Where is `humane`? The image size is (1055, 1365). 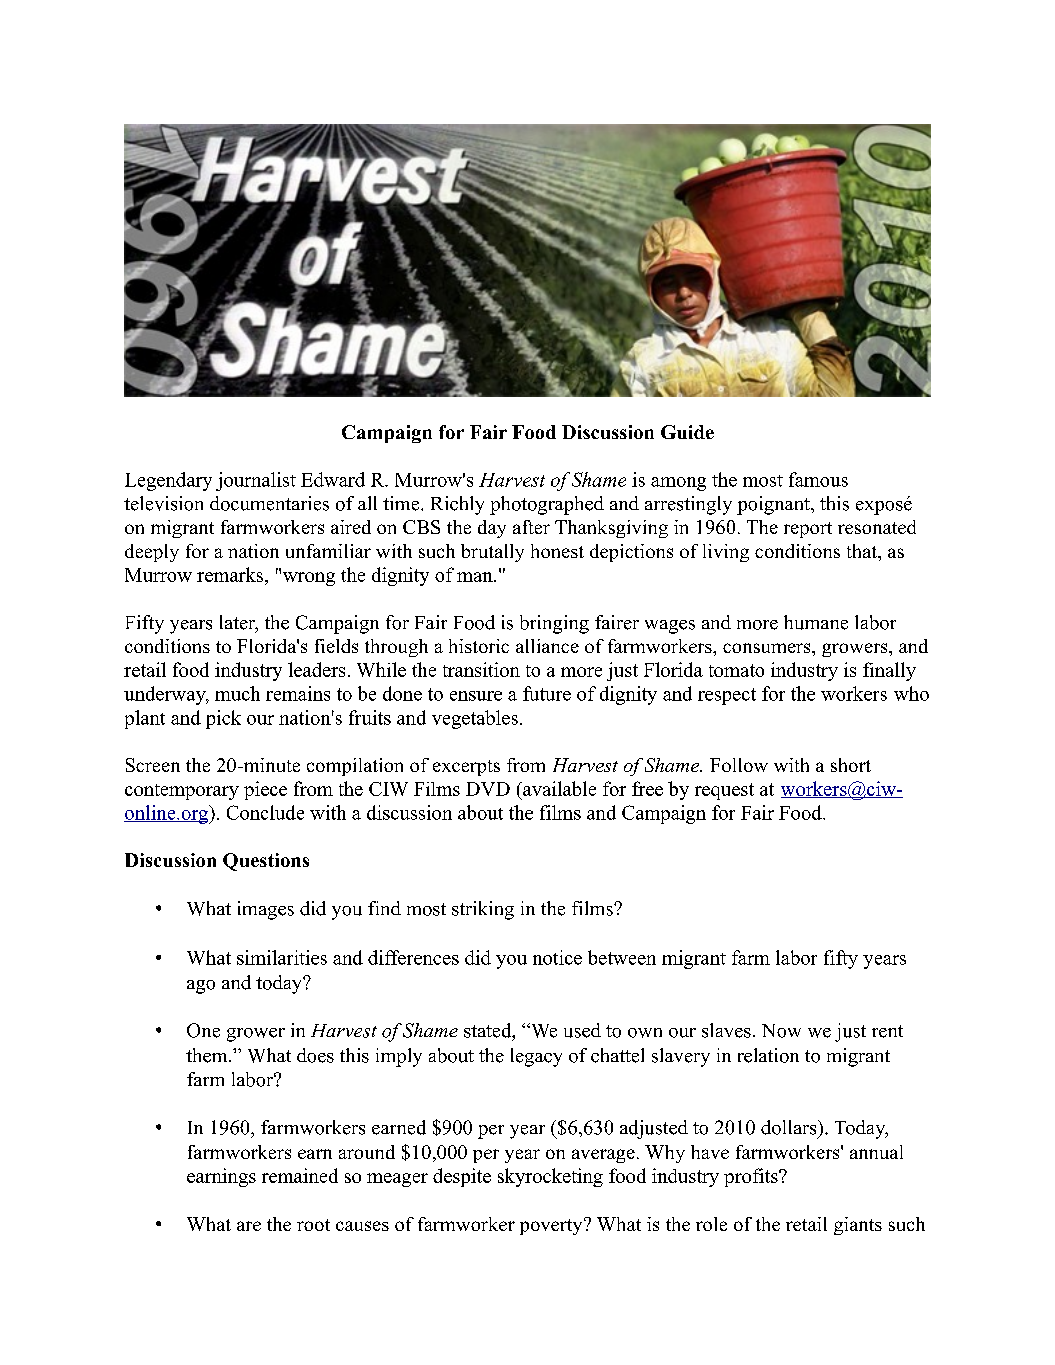
humane is located at coordinates (816, 622).
